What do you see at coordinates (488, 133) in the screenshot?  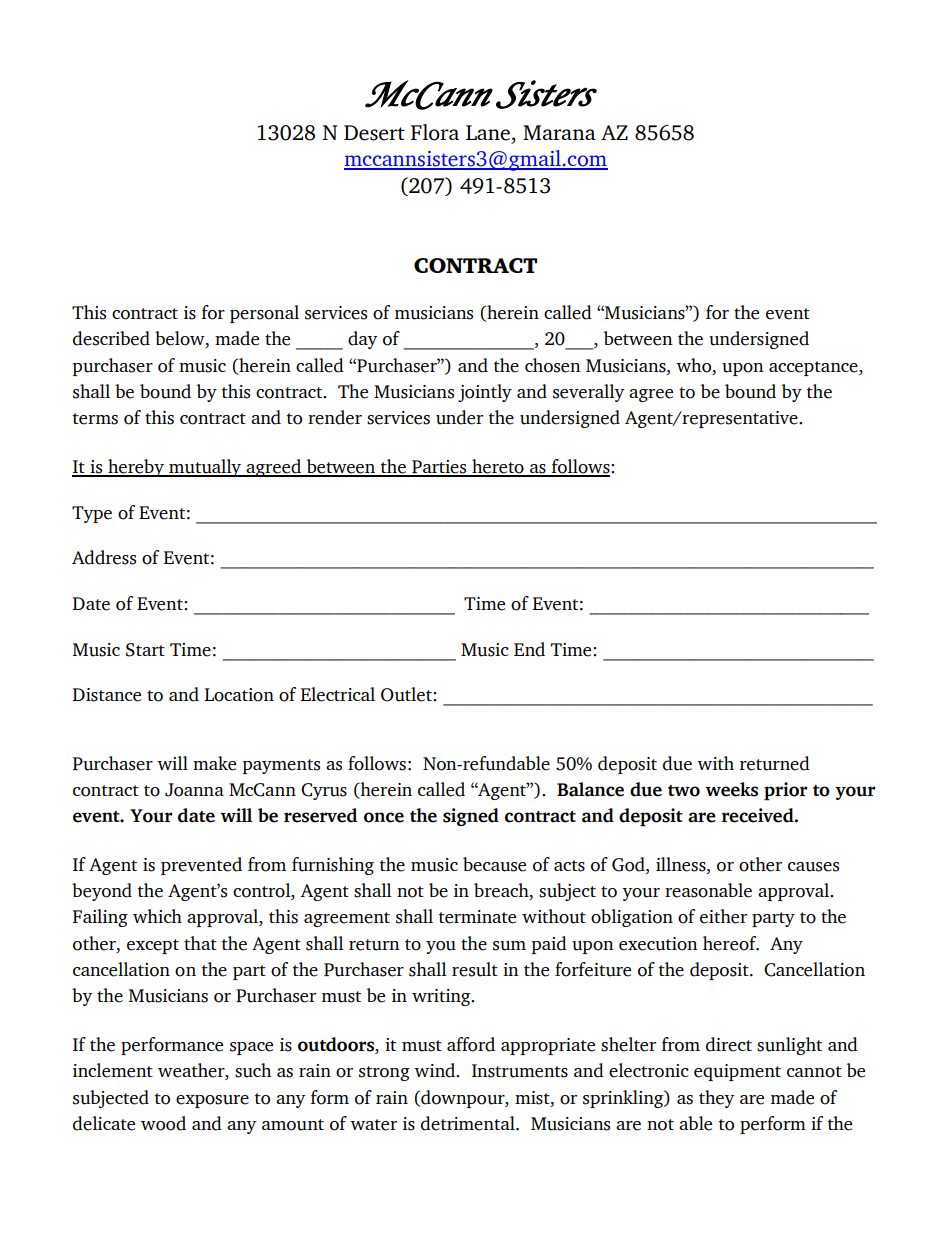 I see `Lane` at bounding box center [488, 133].
